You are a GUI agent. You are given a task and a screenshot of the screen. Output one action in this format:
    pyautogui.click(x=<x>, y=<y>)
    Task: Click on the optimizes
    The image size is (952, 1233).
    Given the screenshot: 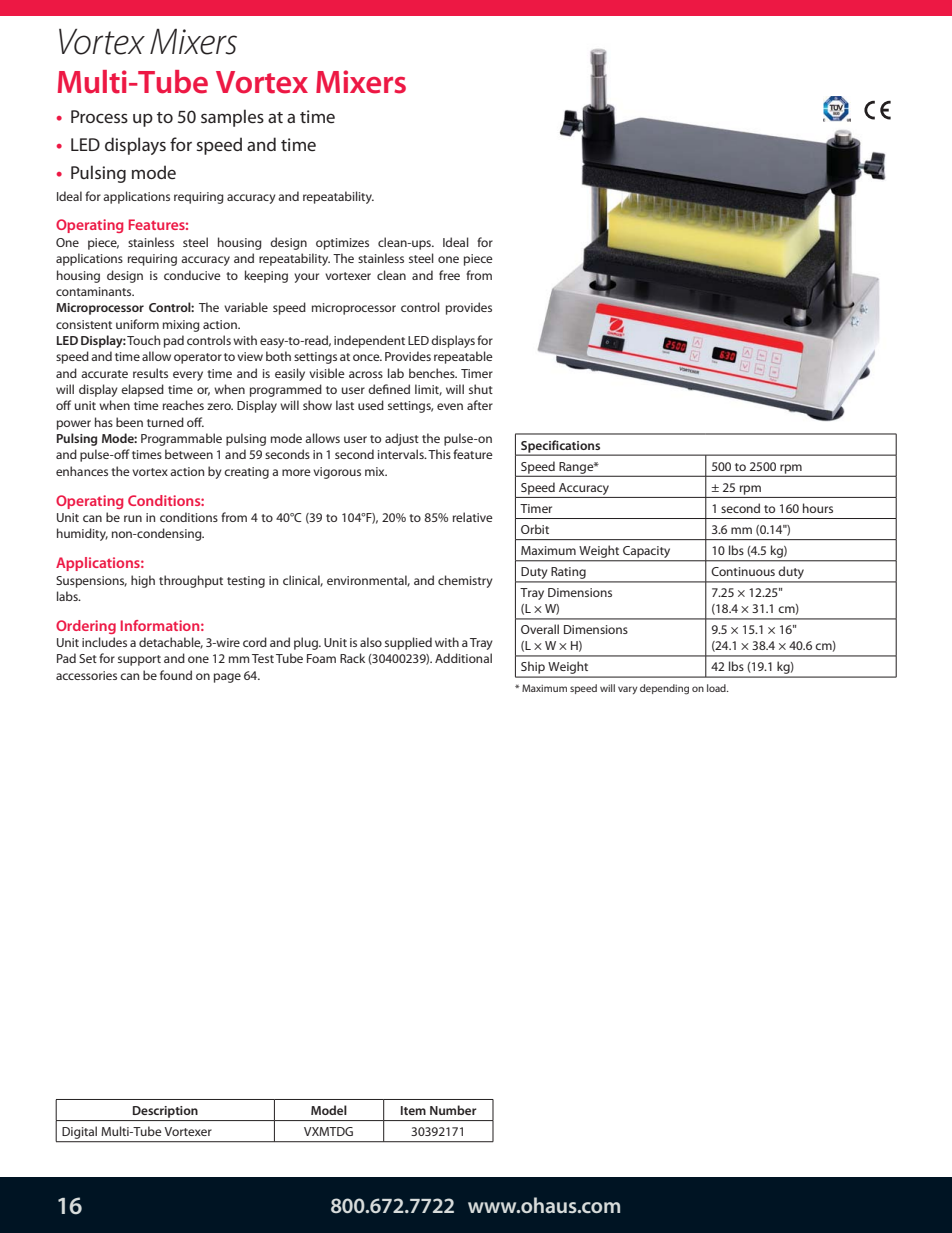 What is the action you would take?
    pyautogui.click(x=342, y=244)
